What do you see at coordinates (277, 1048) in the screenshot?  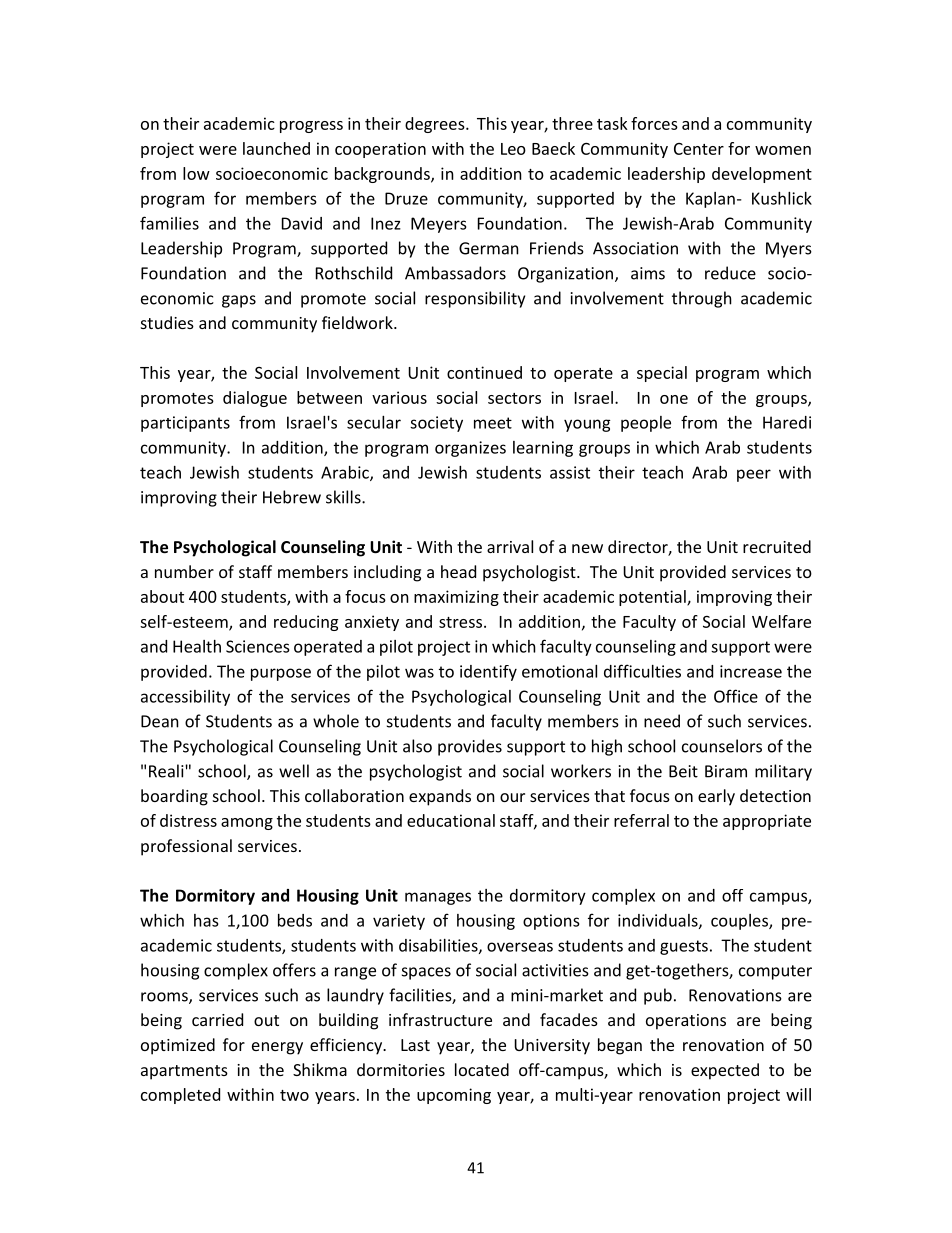 I see `energy` at bounding box center [277, 1048].
